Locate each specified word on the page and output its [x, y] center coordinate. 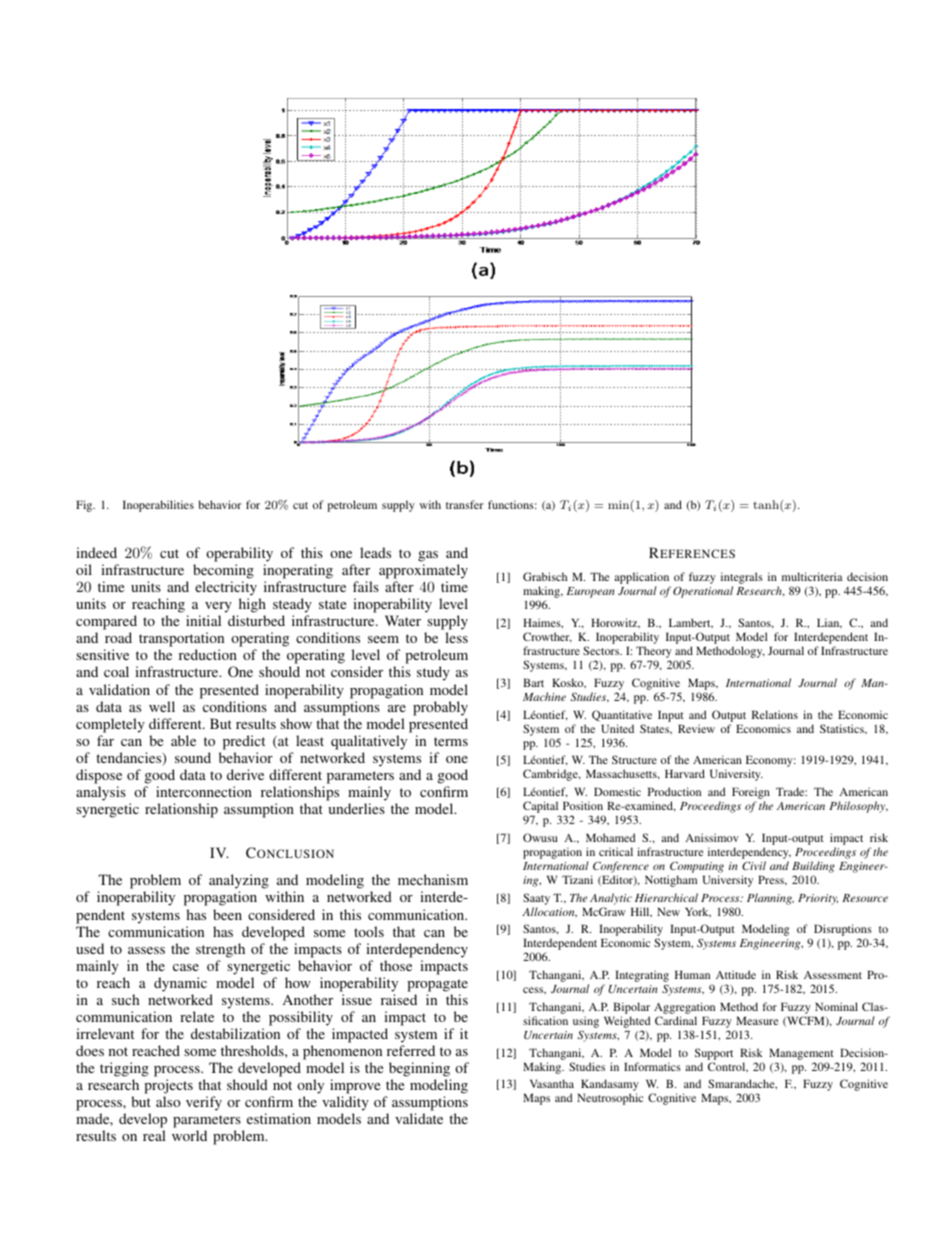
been [227, 914]
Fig [85, 506]
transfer [464, 504]
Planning [770, 899]
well [162, 706]
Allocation [549, 912]
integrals [742, 579]
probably [440, 708]
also [168, 1101]
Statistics [843, 729]
